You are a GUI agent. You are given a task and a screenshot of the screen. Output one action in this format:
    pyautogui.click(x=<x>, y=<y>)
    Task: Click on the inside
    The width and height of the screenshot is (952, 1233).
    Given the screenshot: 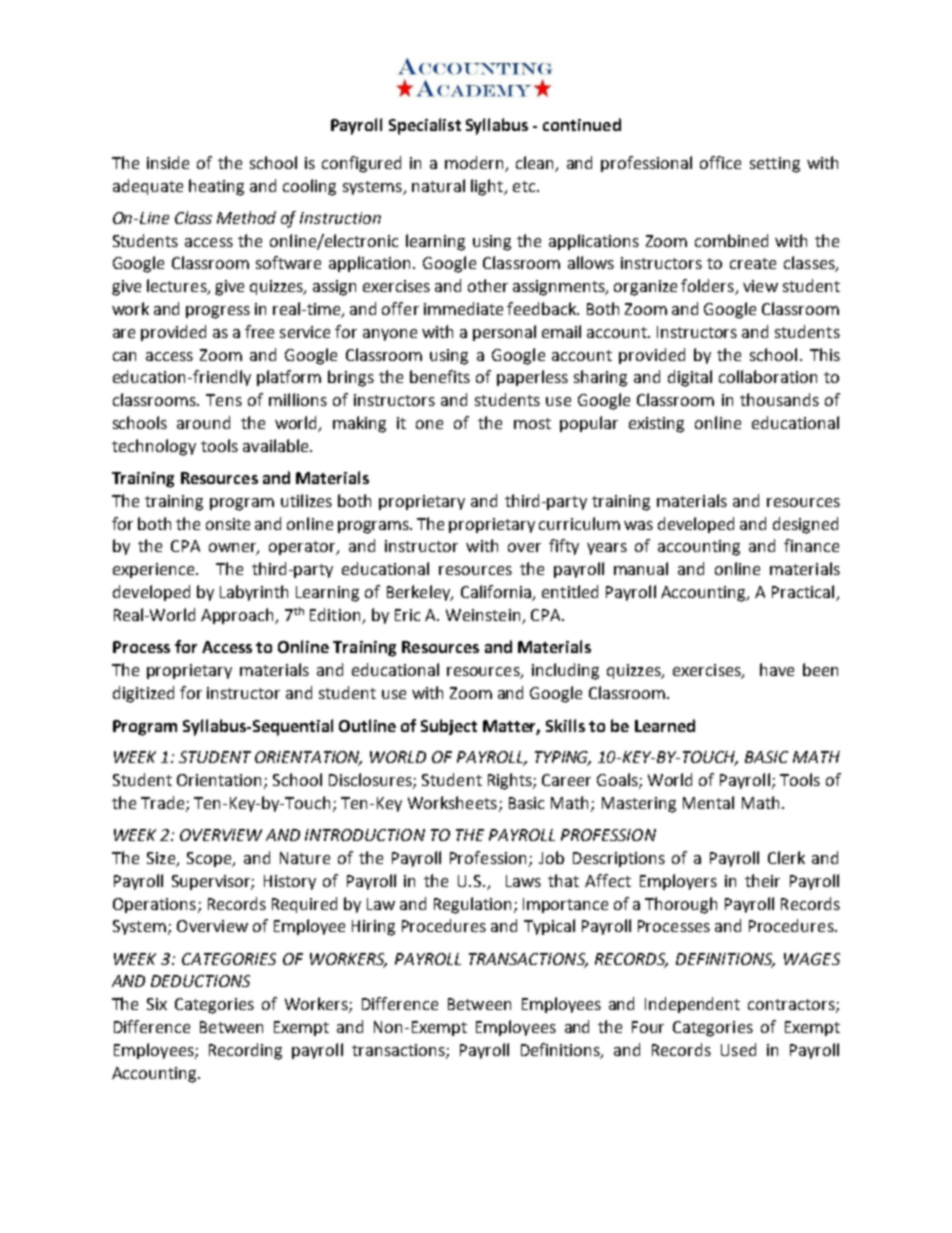 What is the action you would take?
    pyautogui.click(x=168, y=162)
